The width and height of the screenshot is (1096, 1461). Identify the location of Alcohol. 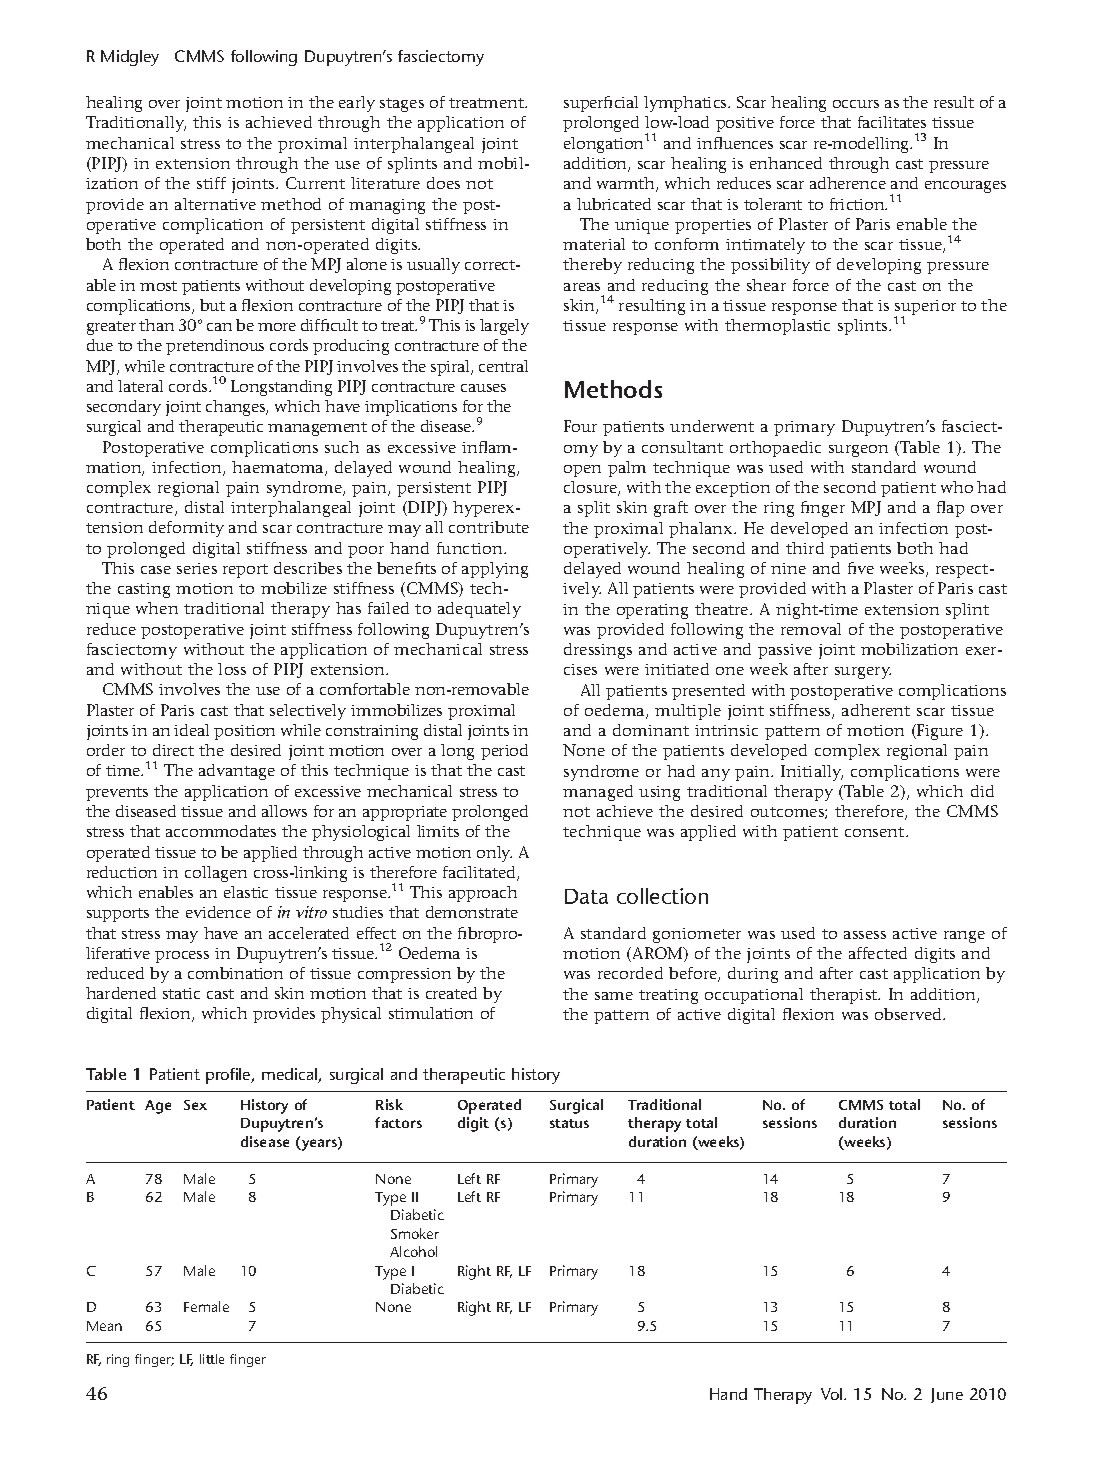
(413, 1251).
